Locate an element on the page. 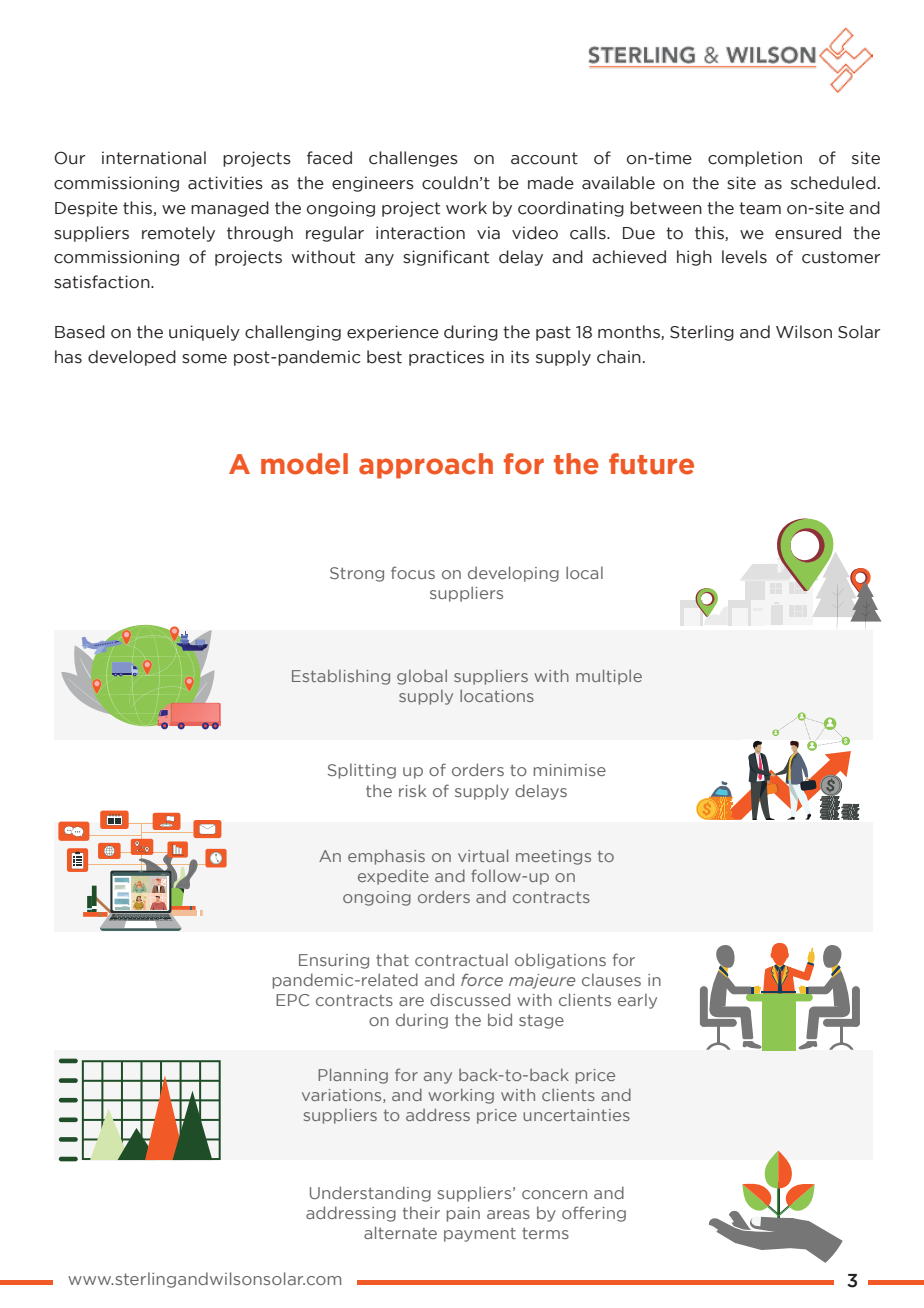  meetings is located at coordinates (553, 857).
